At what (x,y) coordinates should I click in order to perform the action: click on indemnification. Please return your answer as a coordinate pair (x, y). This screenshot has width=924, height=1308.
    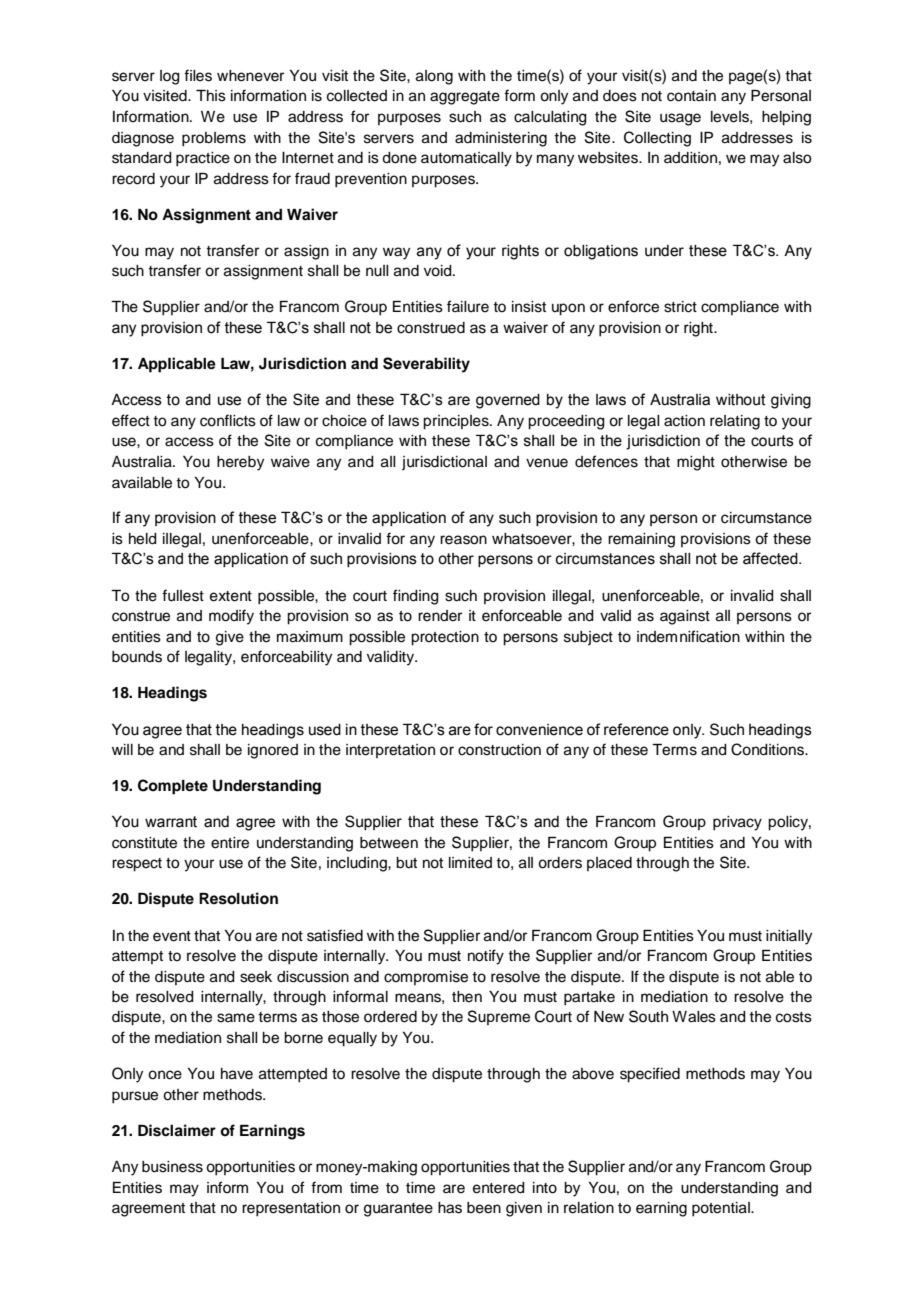
    Looking at the image, I should click on (688, 636).
